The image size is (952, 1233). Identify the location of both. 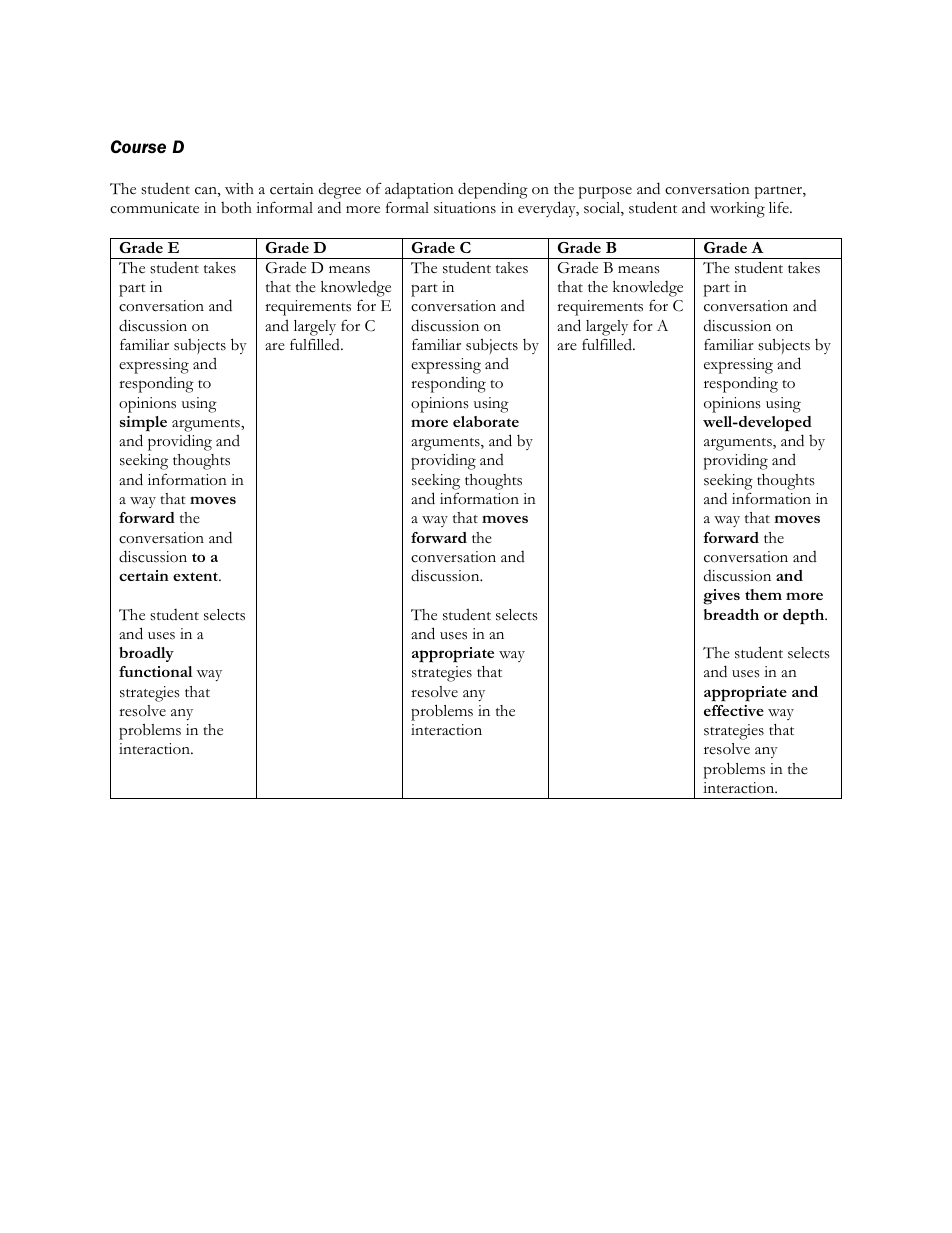
(236, 208).
